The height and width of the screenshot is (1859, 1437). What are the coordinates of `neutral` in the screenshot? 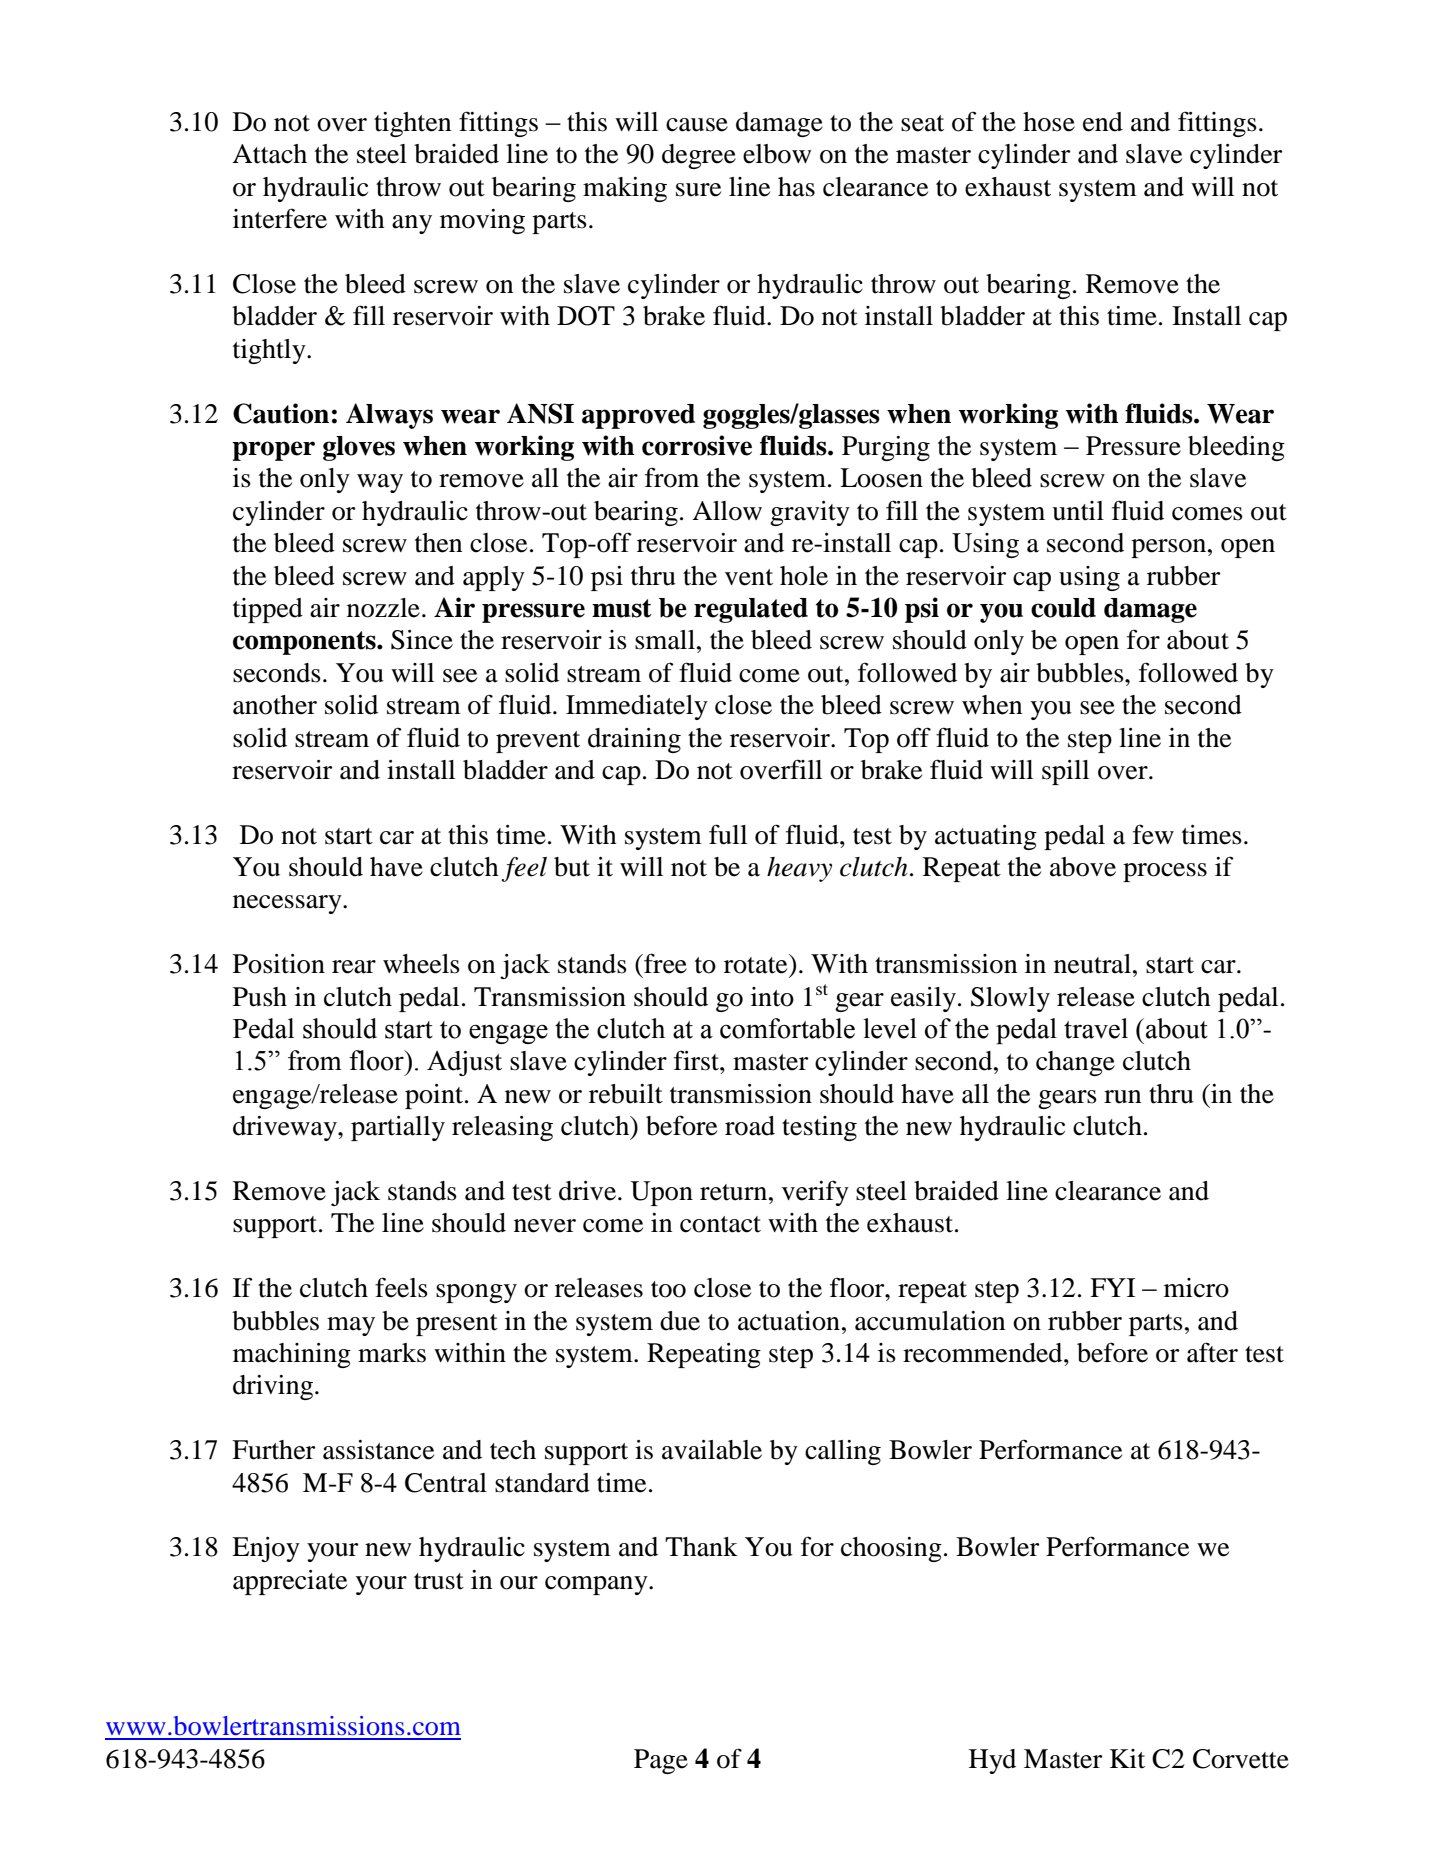 It's located at (1092, 964).
